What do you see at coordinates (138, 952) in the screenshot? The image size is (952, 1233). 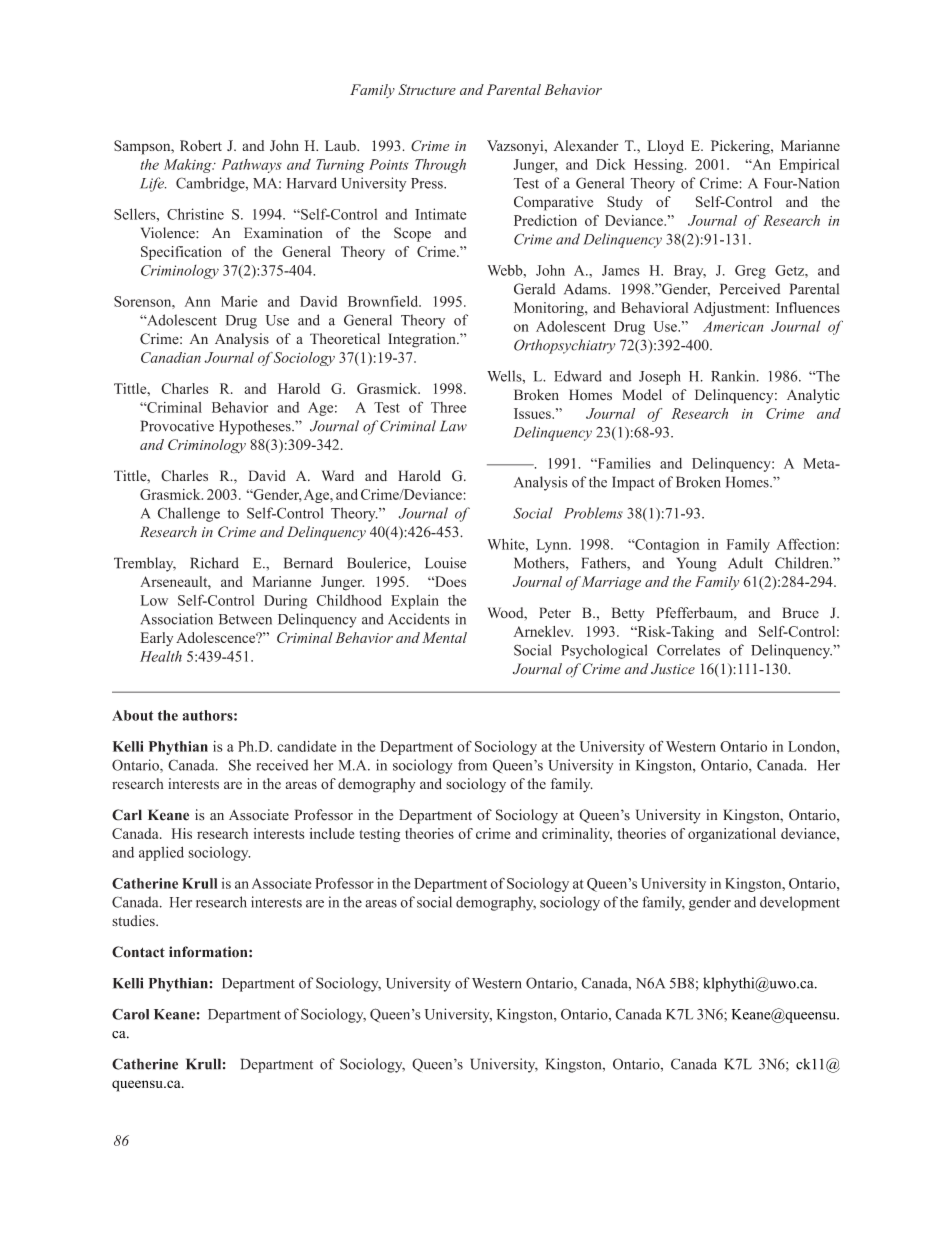 I see `Contact` at bounding box center [138, 952].
